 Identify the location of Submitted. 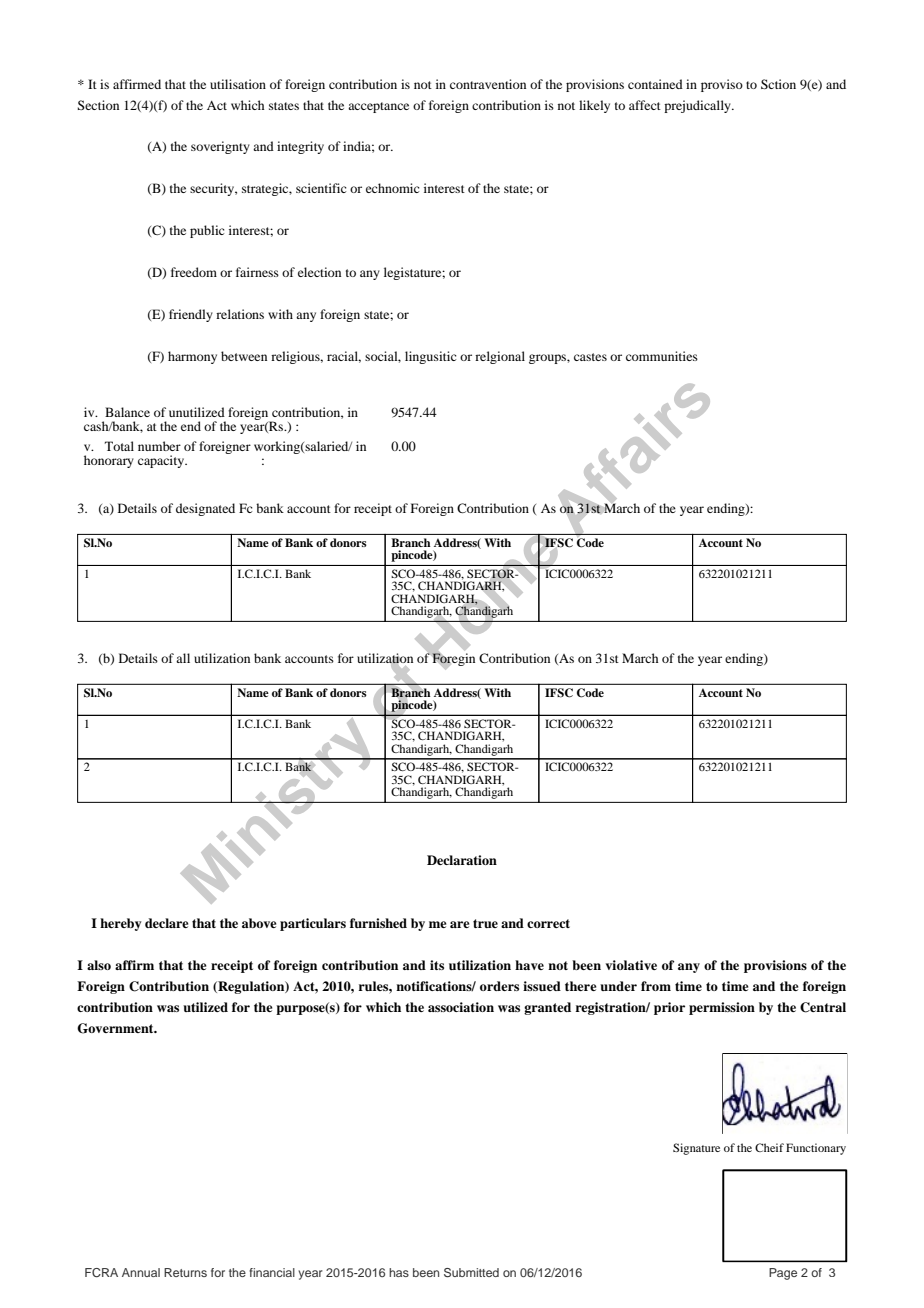
(471, 1272).
